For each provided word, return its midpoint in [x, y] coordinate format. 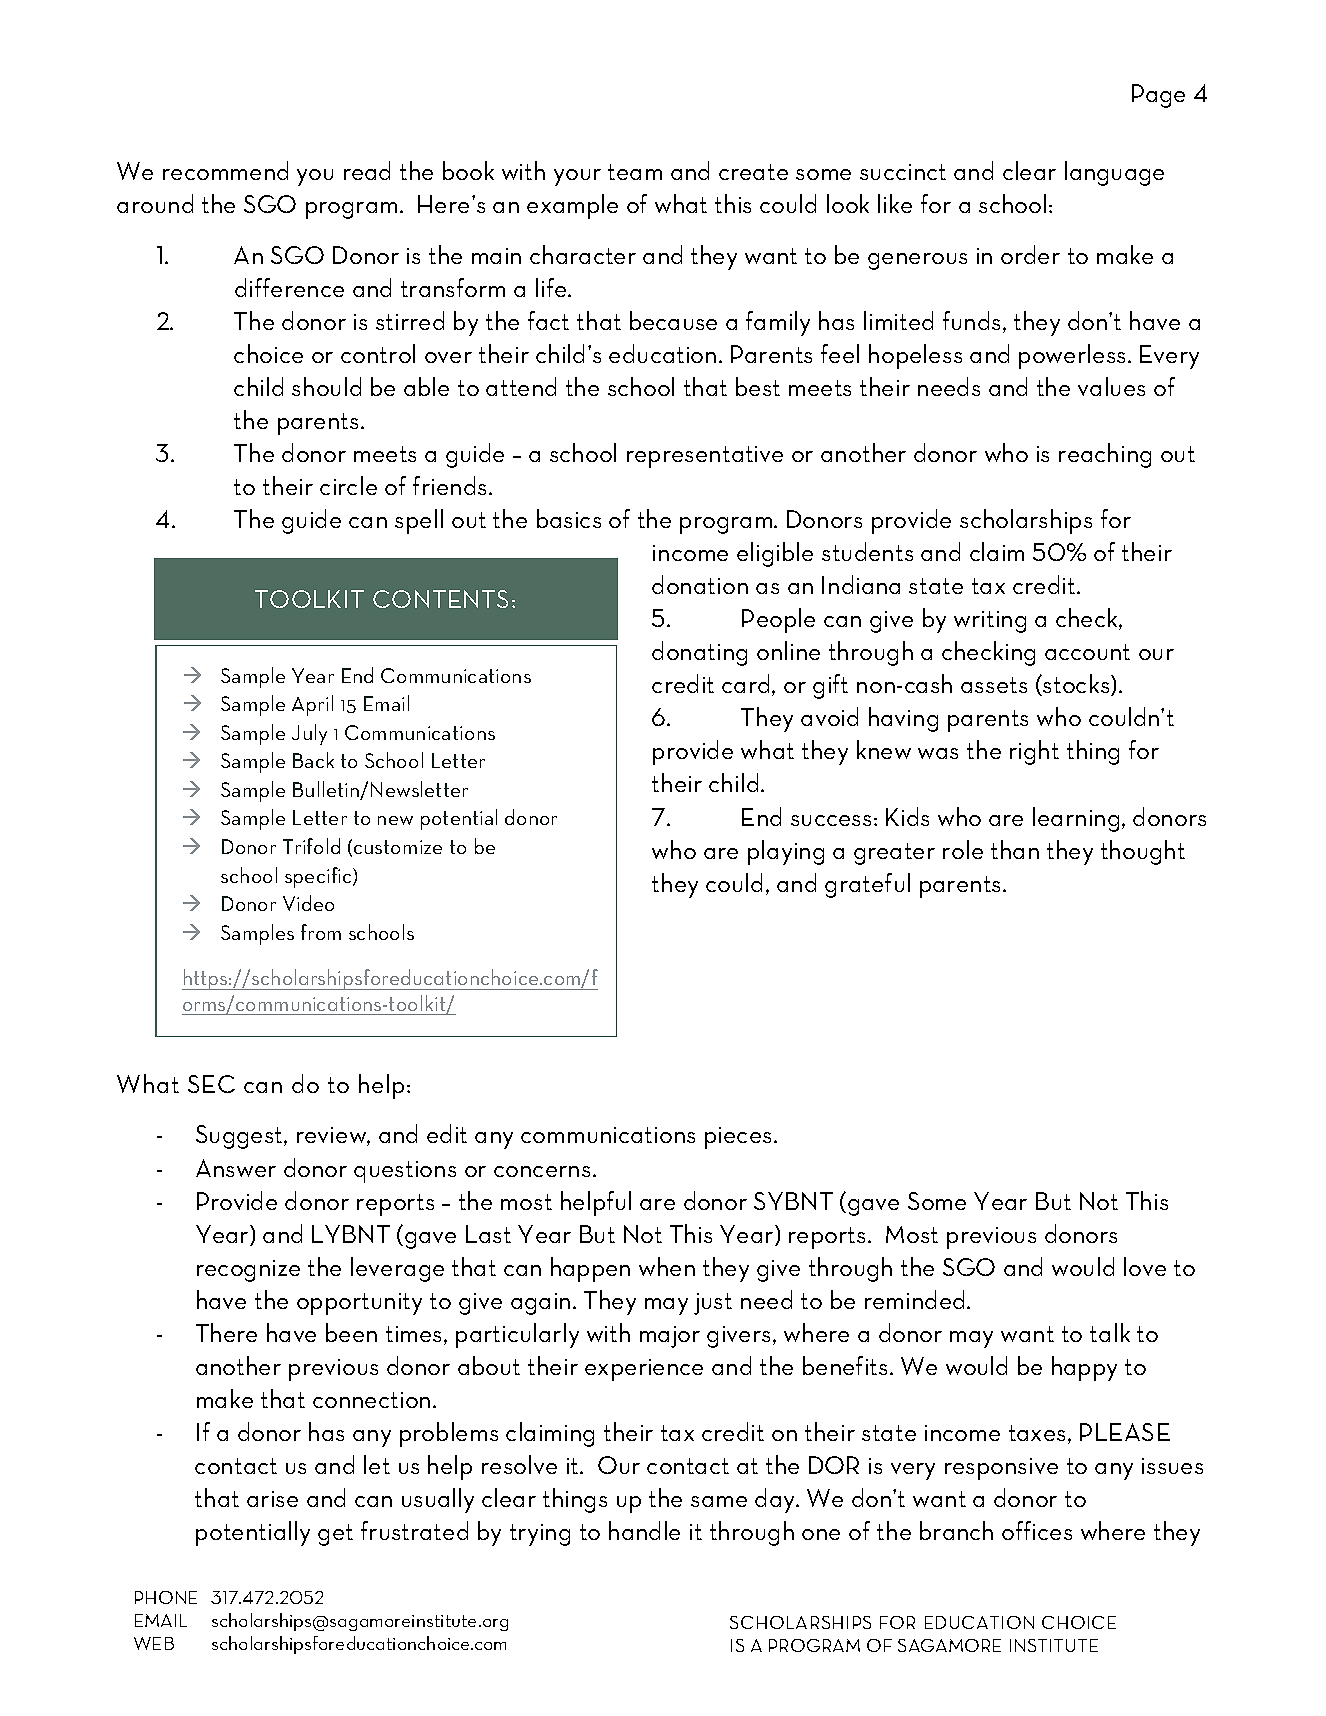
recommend [225, 170]
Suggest [240, 1137]
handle [644, 1530]
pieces [740, 1138]
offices [1037, 1530]
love [1145, 1266]
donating [699, 653]
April [312, 705]
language [1114, 173]
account [1087, 652]
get [335, 1535]
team [635, 172]
